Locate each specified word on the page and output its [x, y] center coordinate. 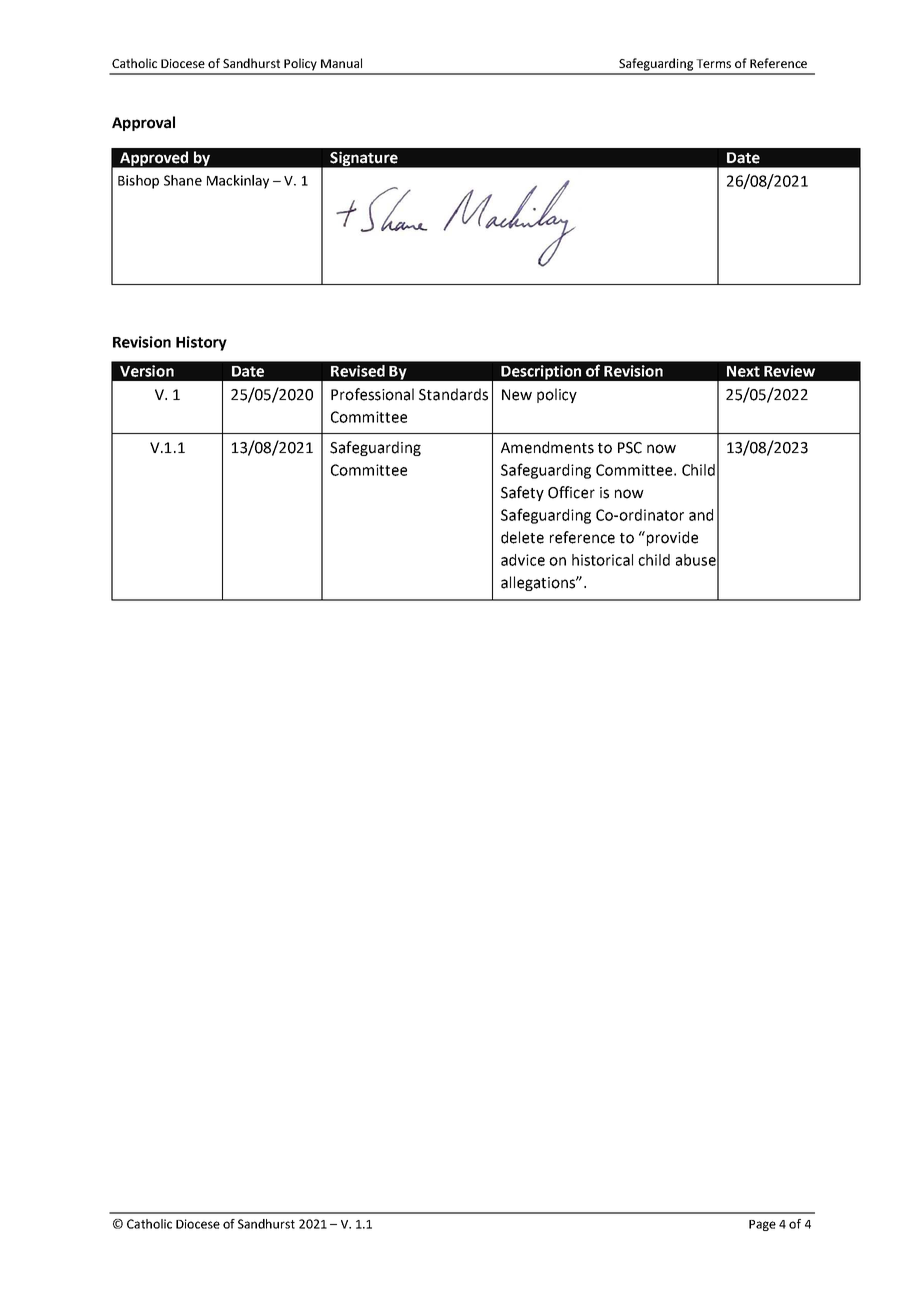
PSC [630, 448]
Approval [143, 123]
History [201, 343]
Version [147, 371]
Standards [453, 394]
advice [523, 560]
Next [743, 371]
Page [762, 1225]
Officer [571, 492]
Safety [522, 493]
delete [522, 537]
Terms [713, 63]
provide [672, 538]
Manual [341, 63]
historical [602, 560]
